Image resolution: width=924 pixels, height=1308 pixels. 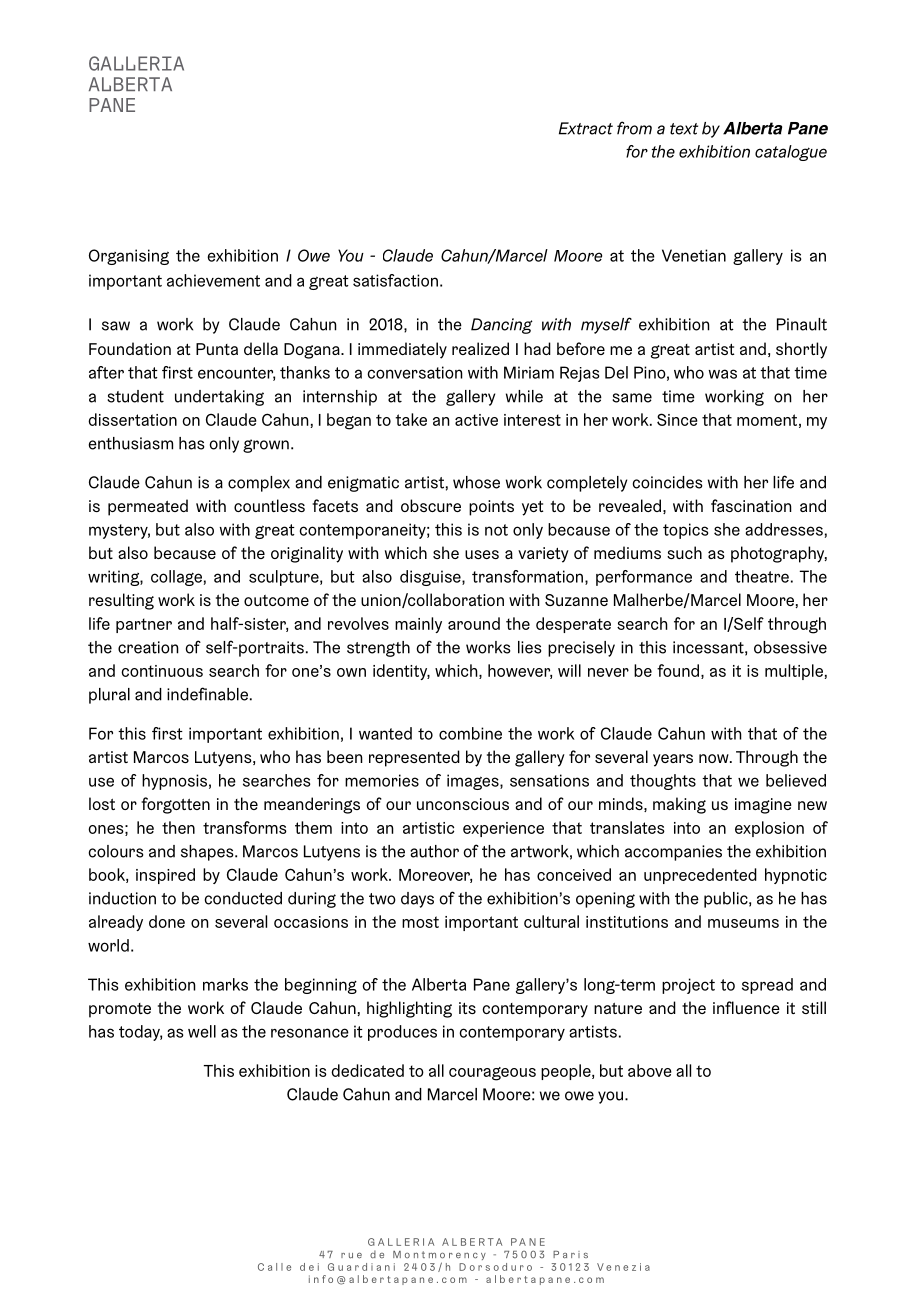 What do you see at coordinates (586, 128) in the document?
I see `Extract` at bounding box center [586, 128].
